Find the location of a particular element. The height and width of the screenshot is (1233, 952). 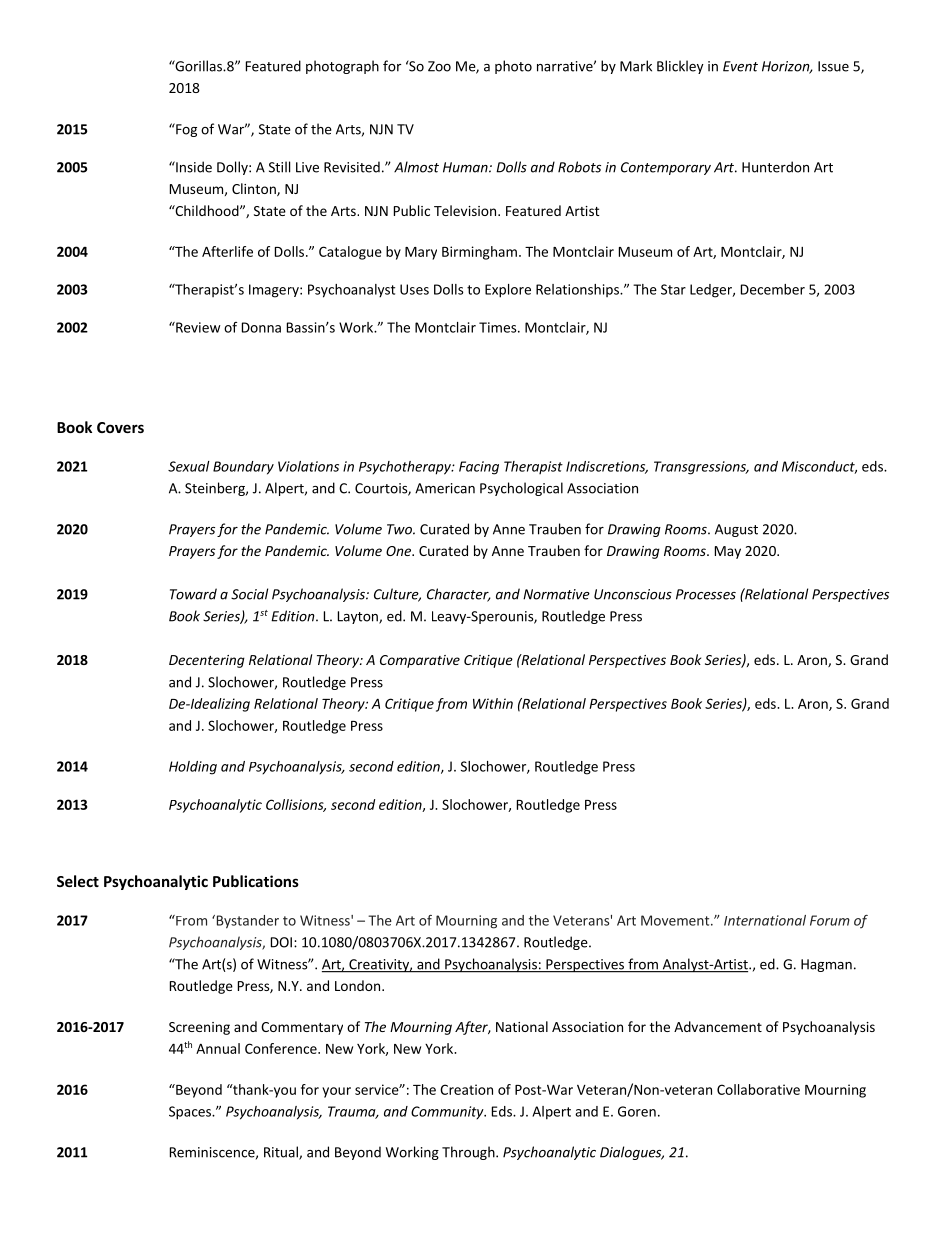

Zoo is located at coordinates (439, 66).
